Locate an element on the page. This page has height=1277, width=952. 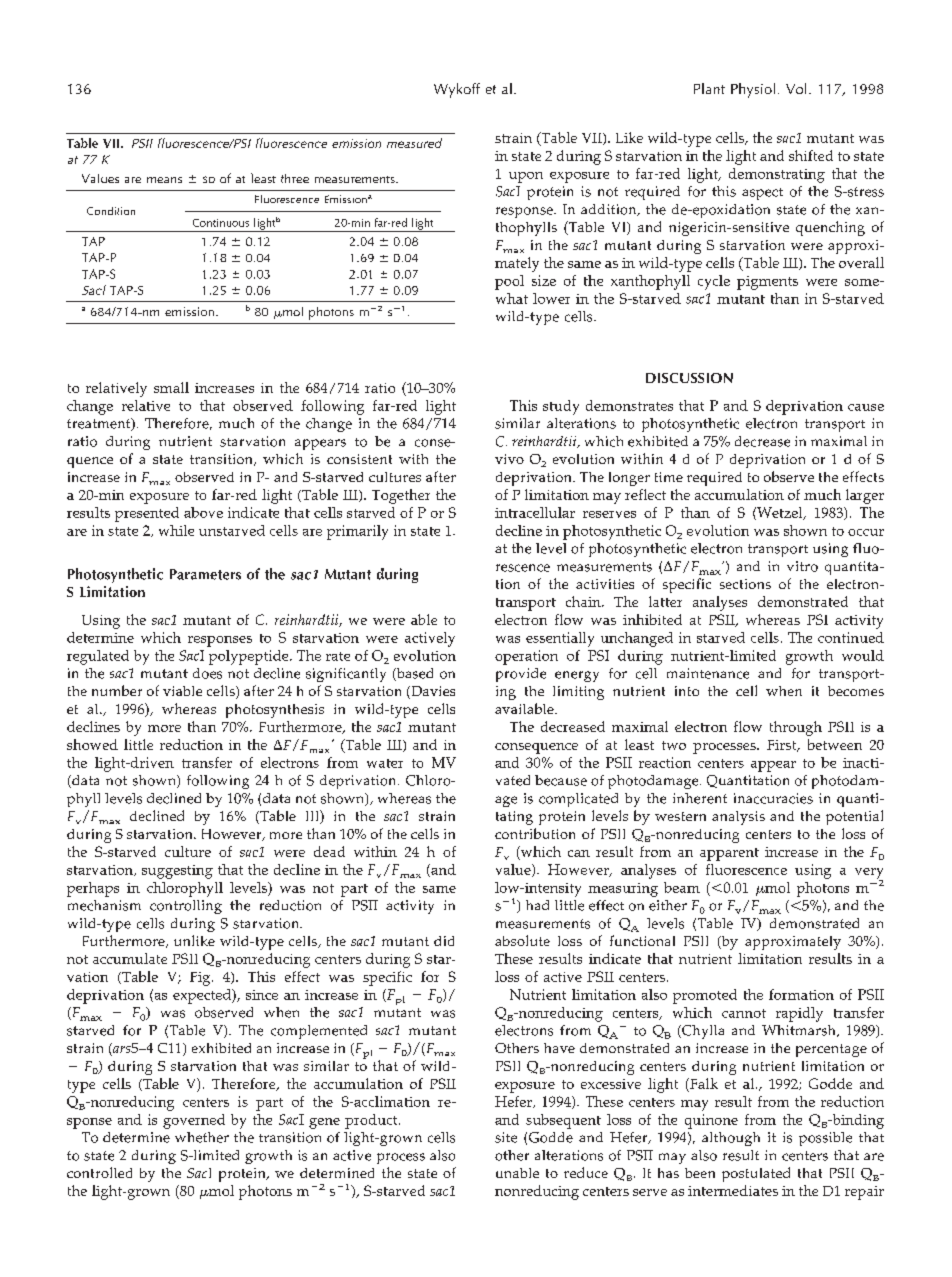
means is located at coordinates (164, 180).
